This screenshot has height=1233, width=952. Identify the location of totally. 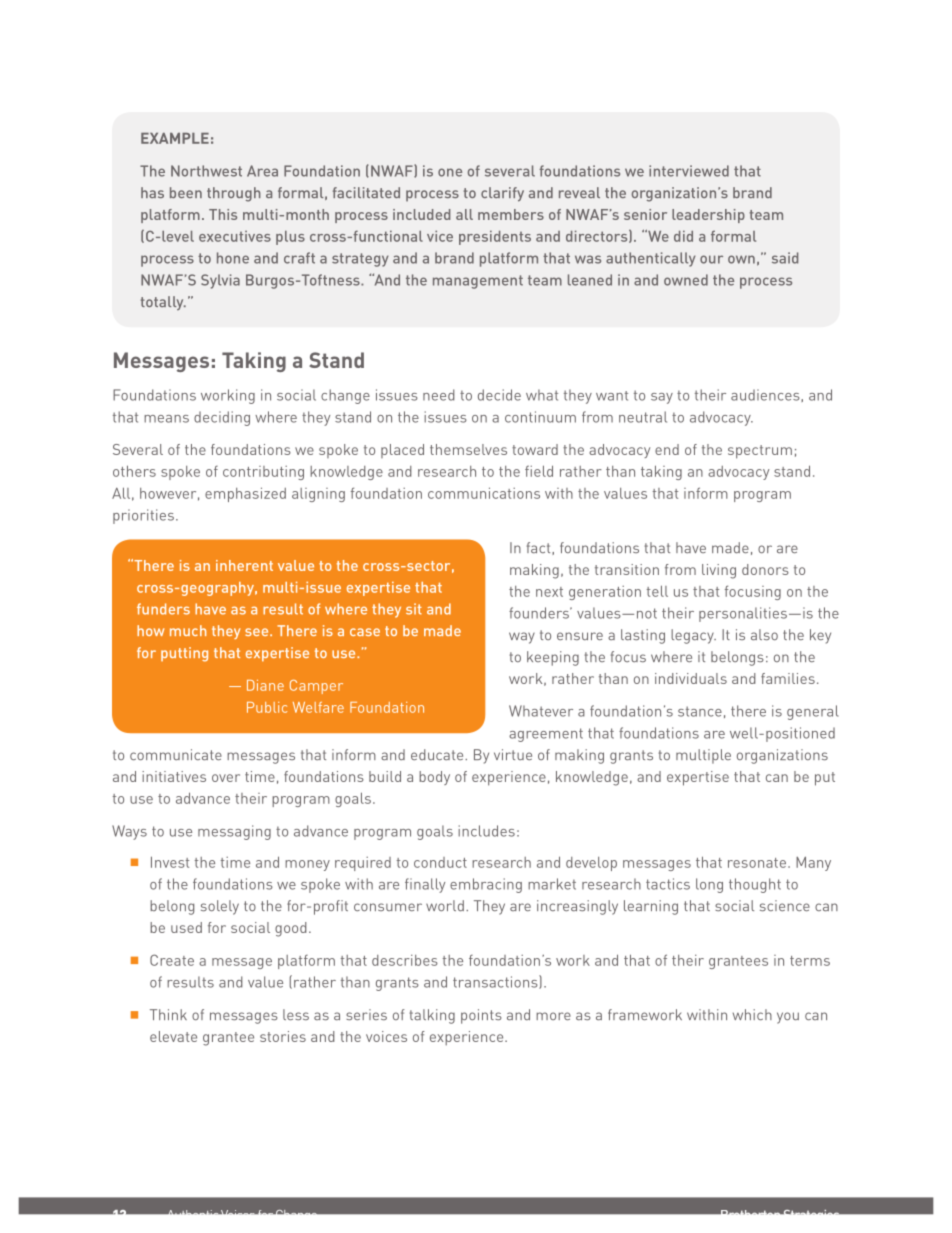
(163, 303).
